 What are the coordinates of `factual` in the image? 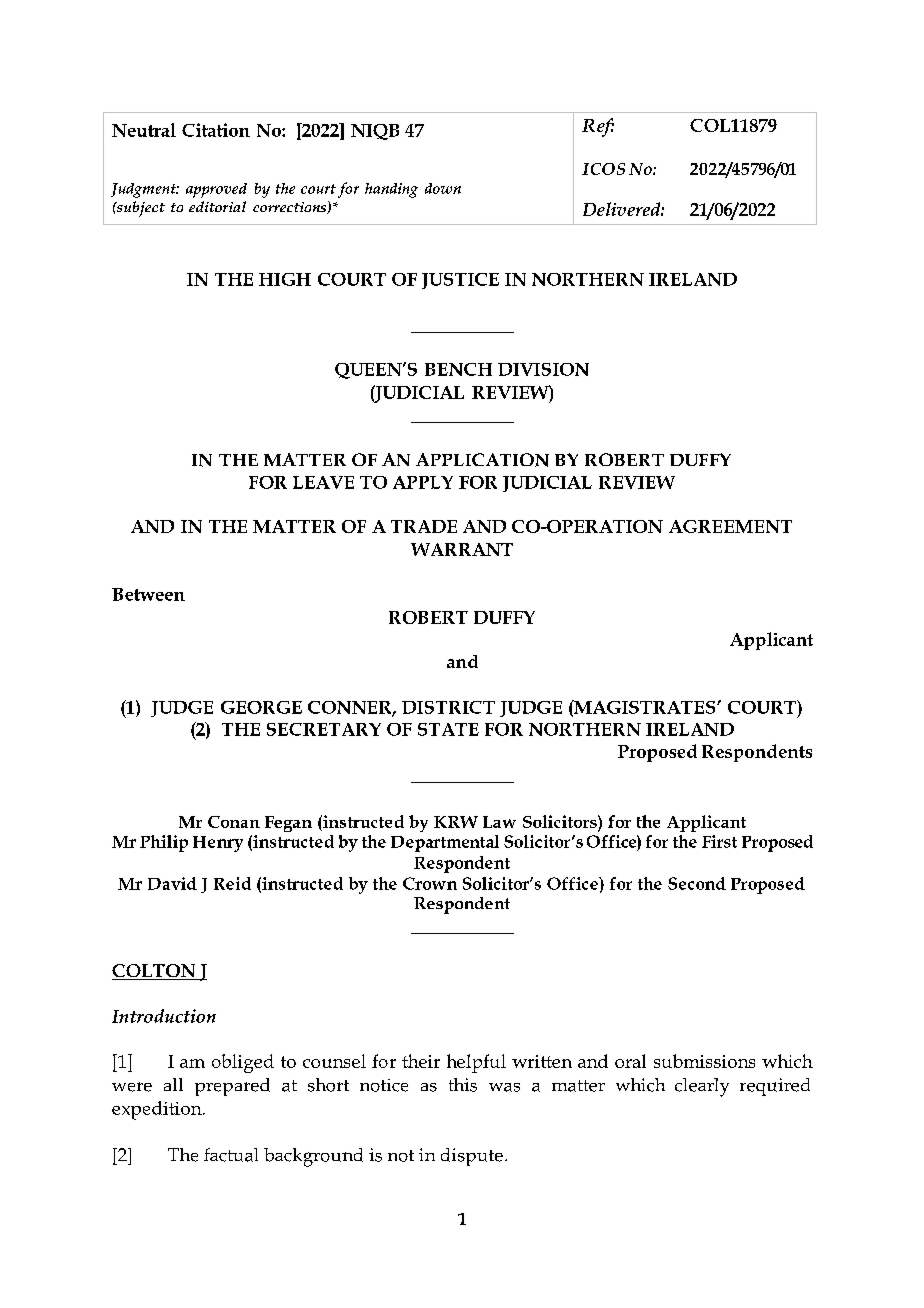 It's located at (231, 1155).
